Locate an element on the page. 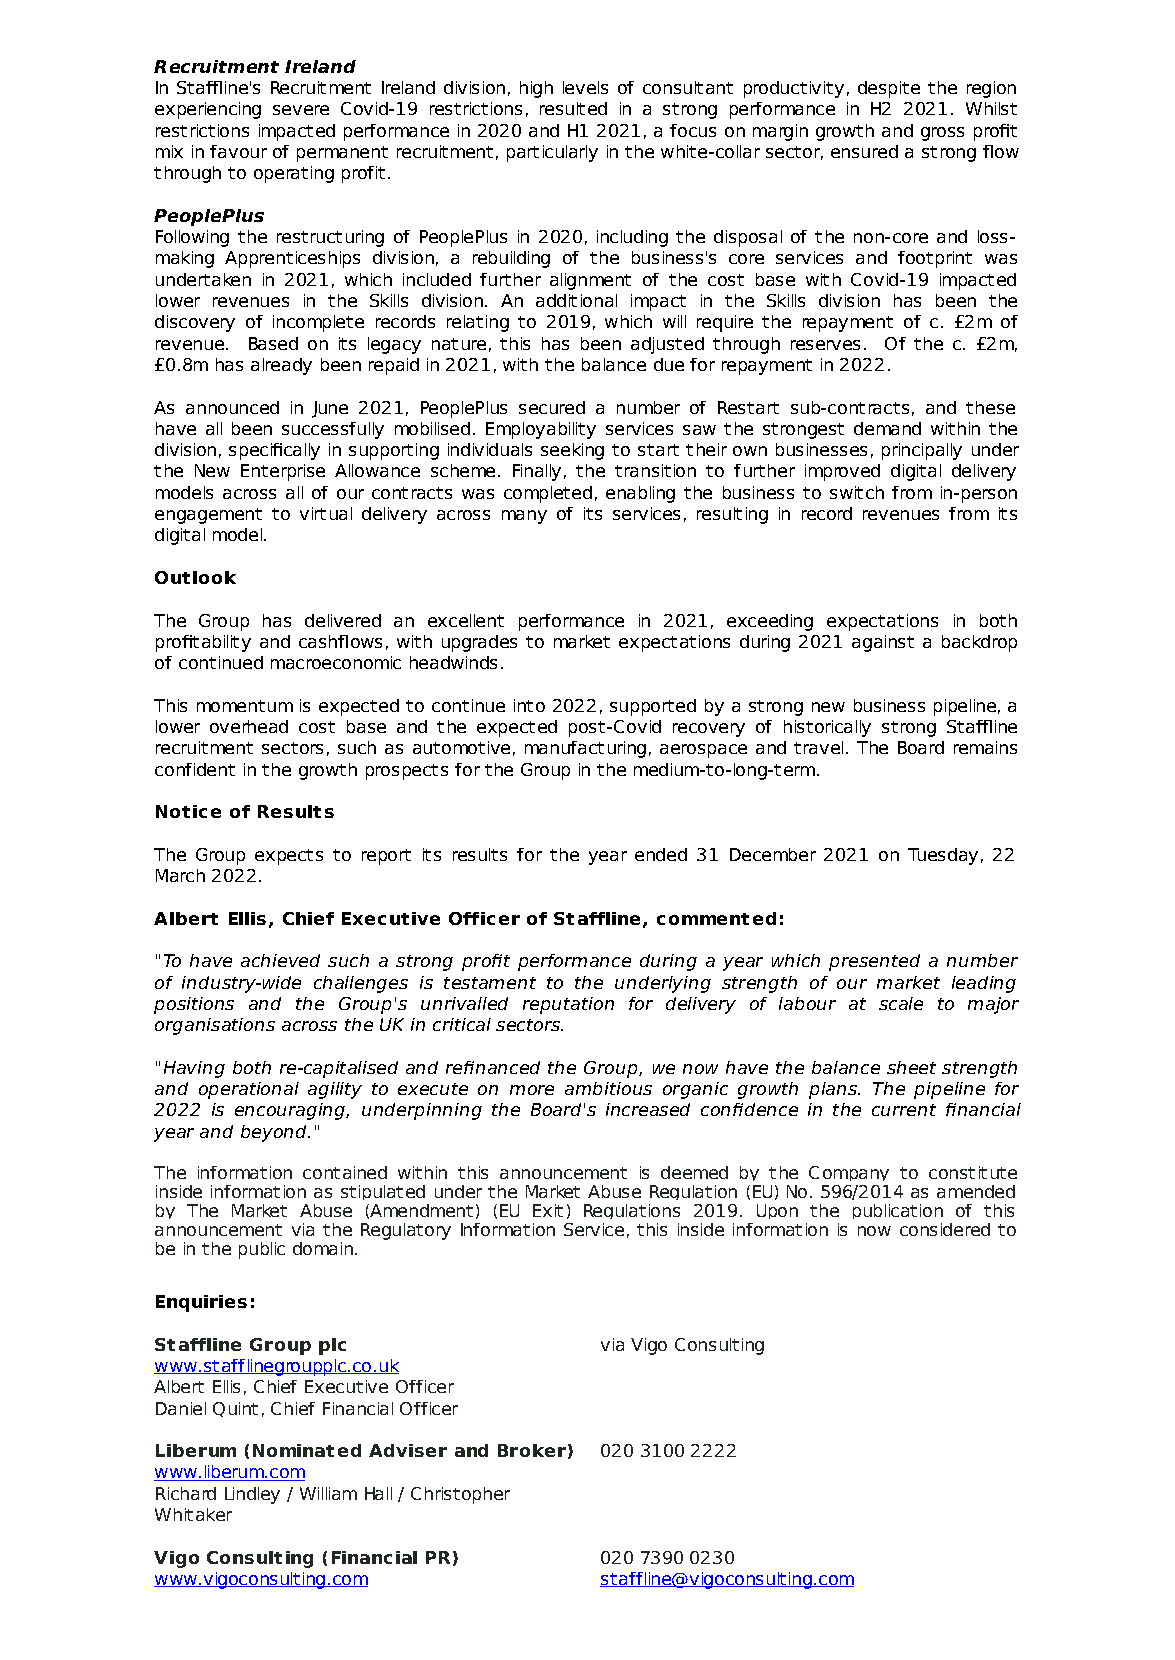 Image resolution: width=1175 pixels, height=1660 pixels. ensured is located at coordinates (864, 151).
